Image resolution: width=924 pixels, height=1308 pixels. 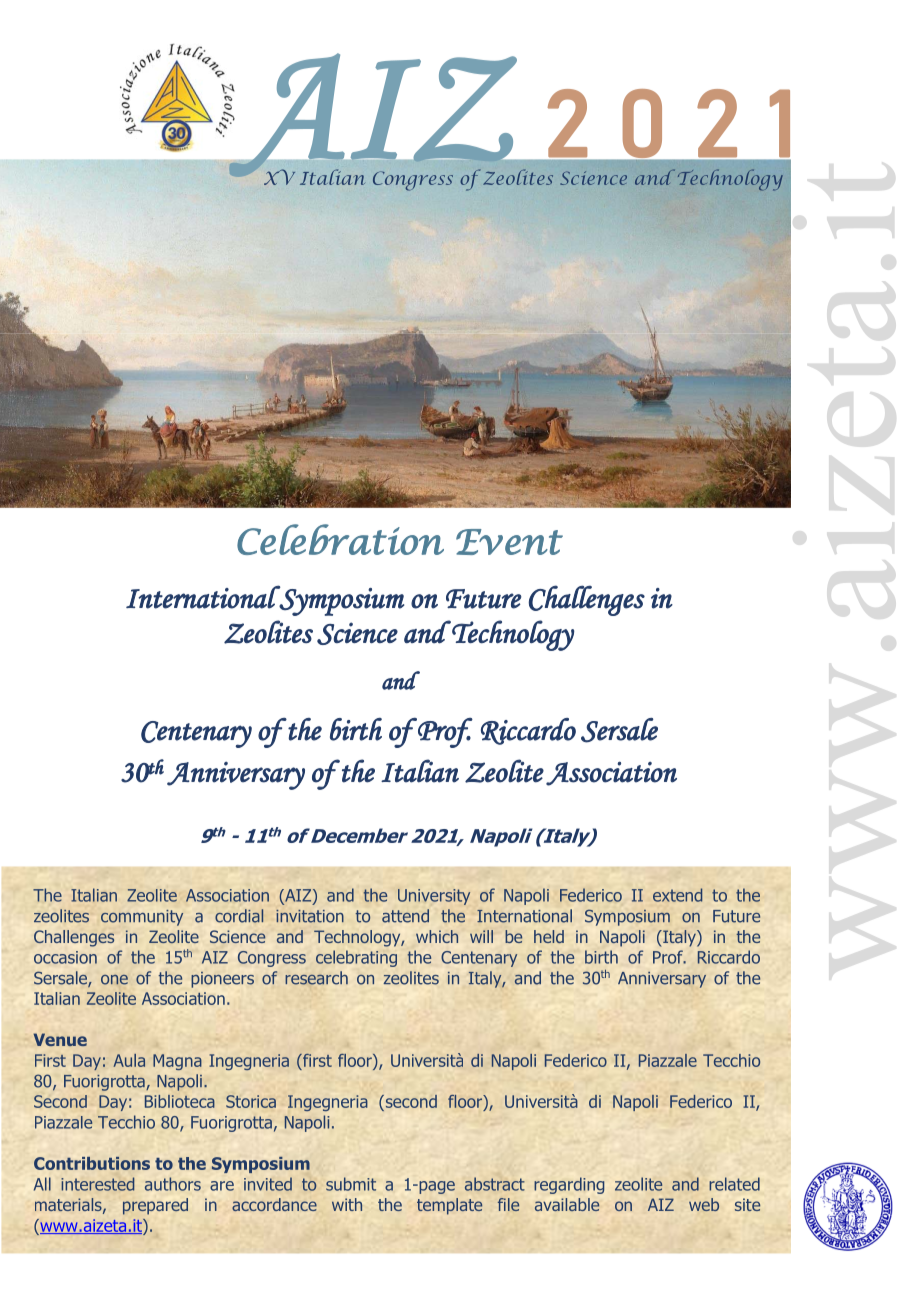 What do you see at coordinates (437, 936) in the page?
I see `which` at bounding box center [437, 936].
